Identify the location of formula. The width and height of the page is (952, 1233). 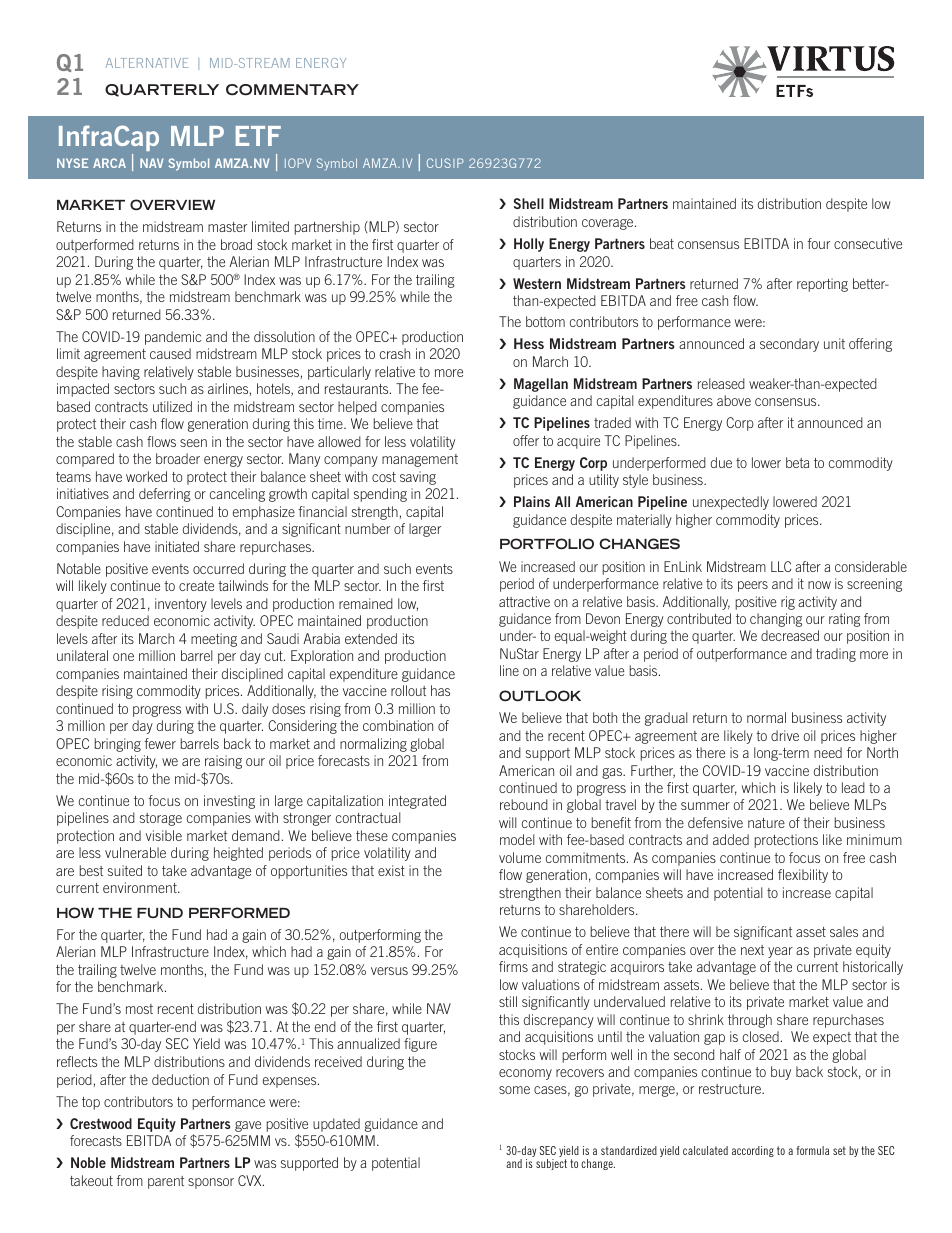
(812, 1150).
